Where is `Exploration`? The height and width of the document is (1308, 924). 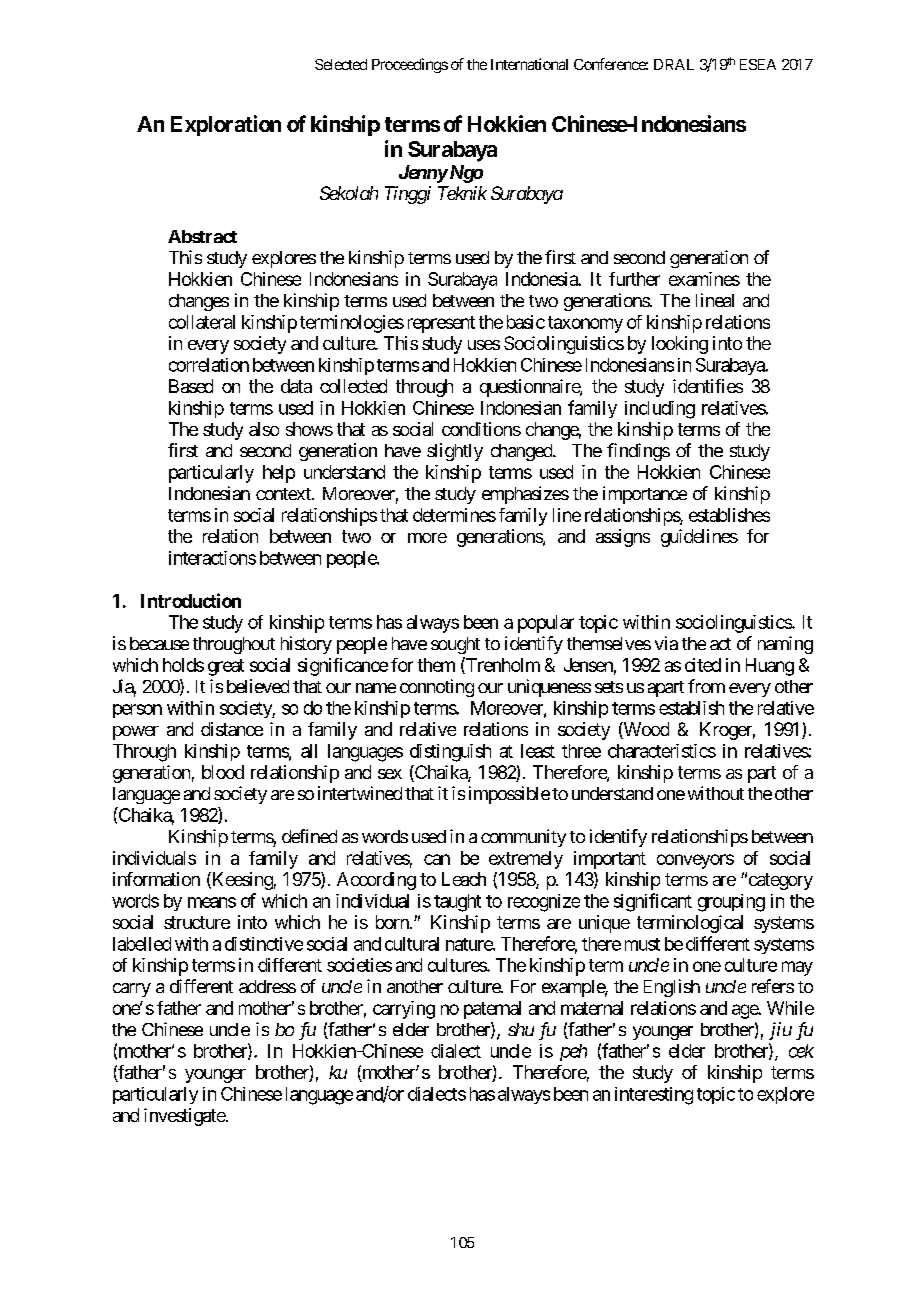 Exploration is located at coordinates (226, 125).
